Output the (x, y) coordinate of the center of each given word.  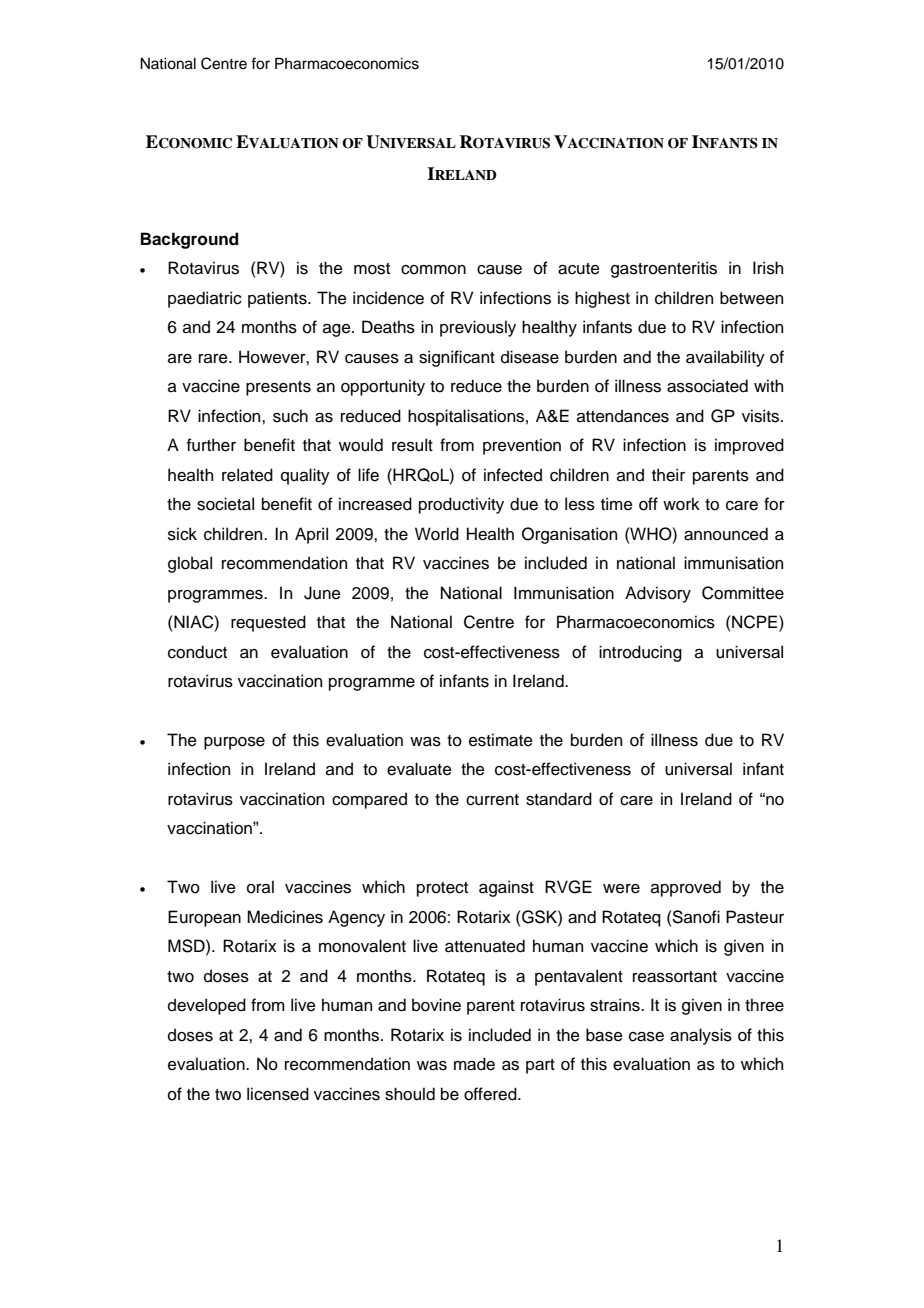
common (433, 270)
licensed (278, 1094)
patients (278, 299)
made (474, 1064)
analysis (701, 1036)
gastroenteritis (664, 269)
